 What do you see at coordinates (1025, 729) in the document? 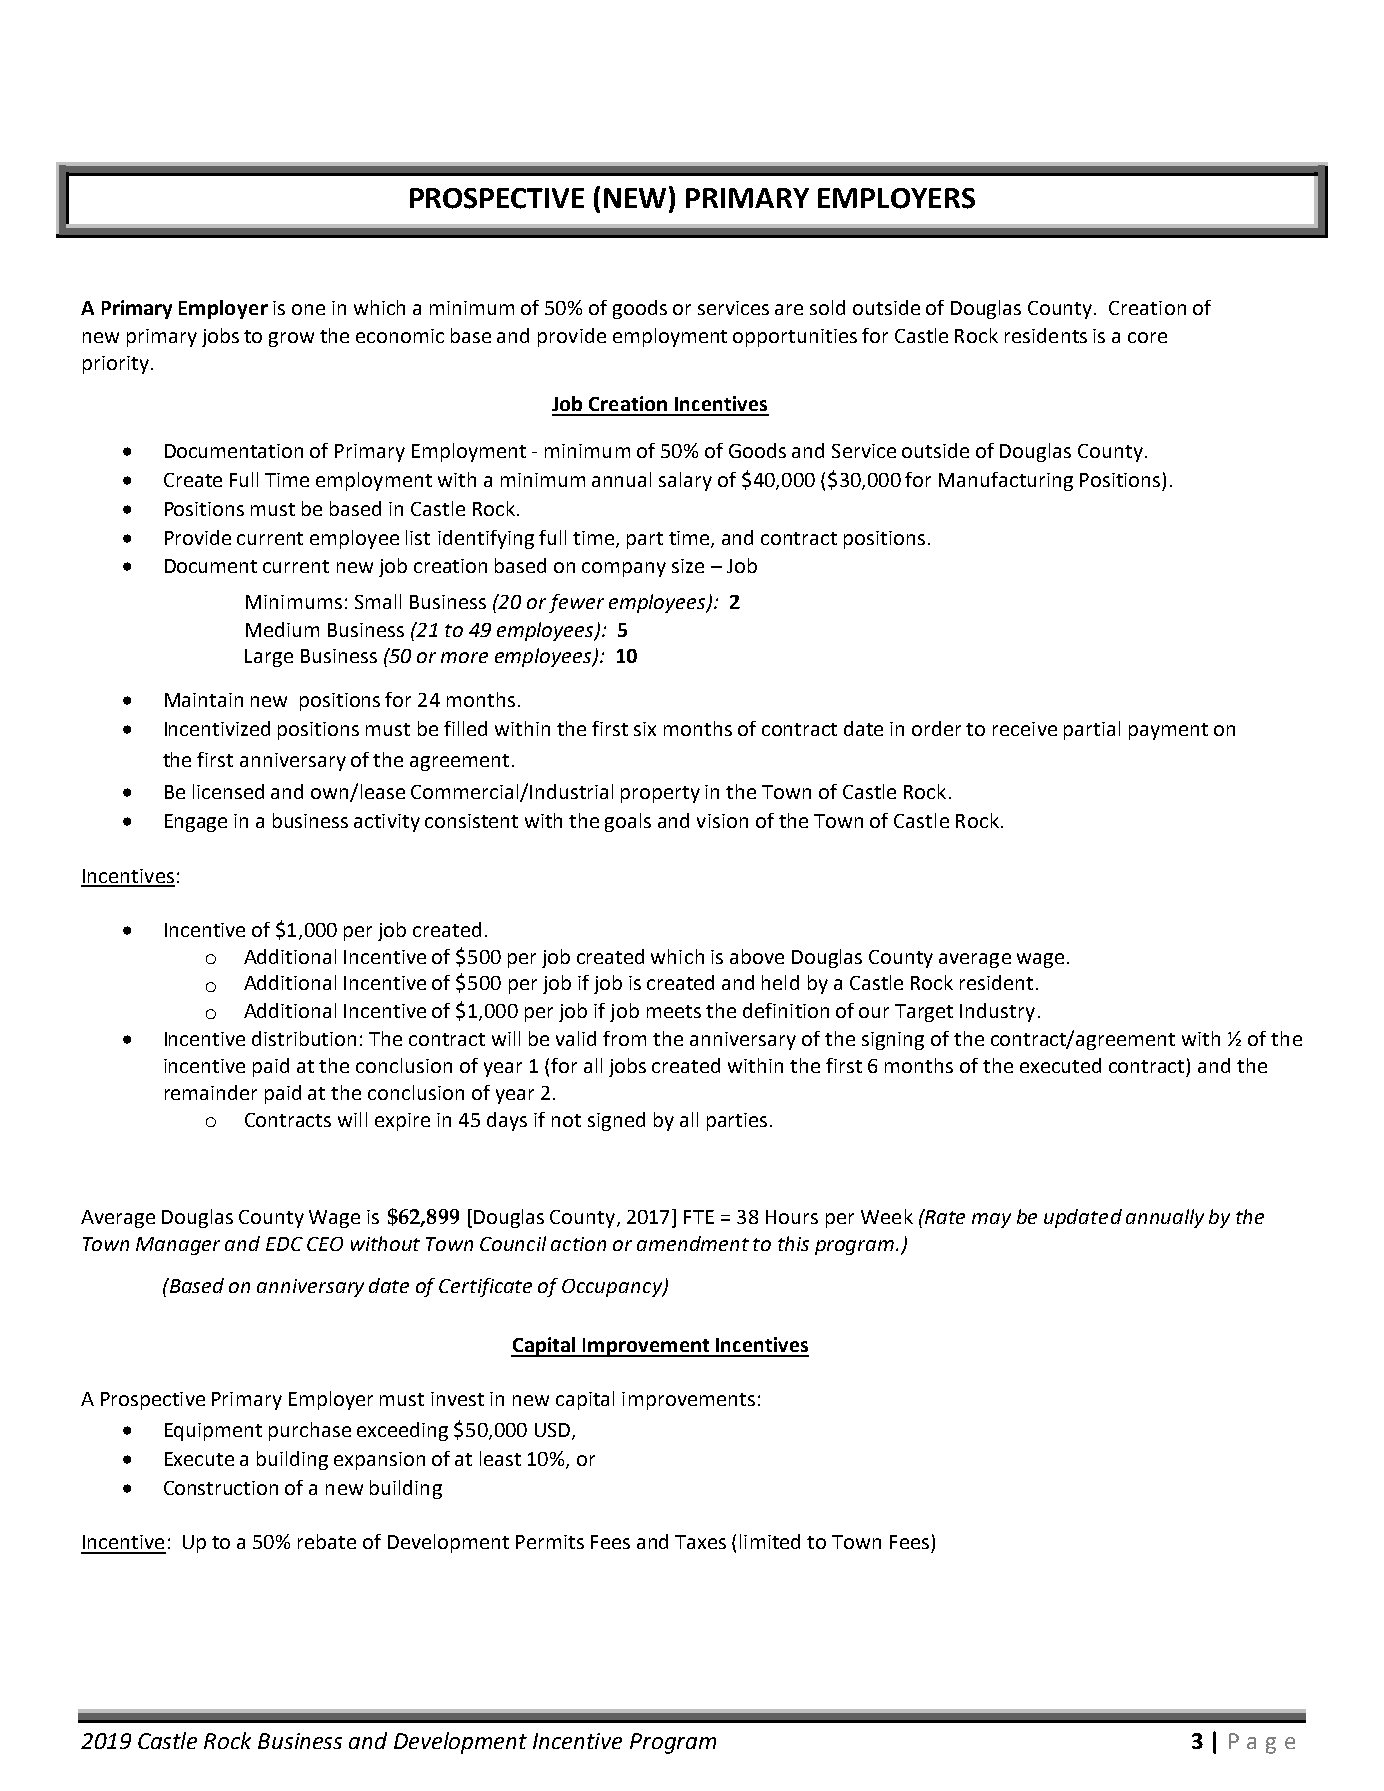
I see `receive` at bounding box center [1025, 729].
